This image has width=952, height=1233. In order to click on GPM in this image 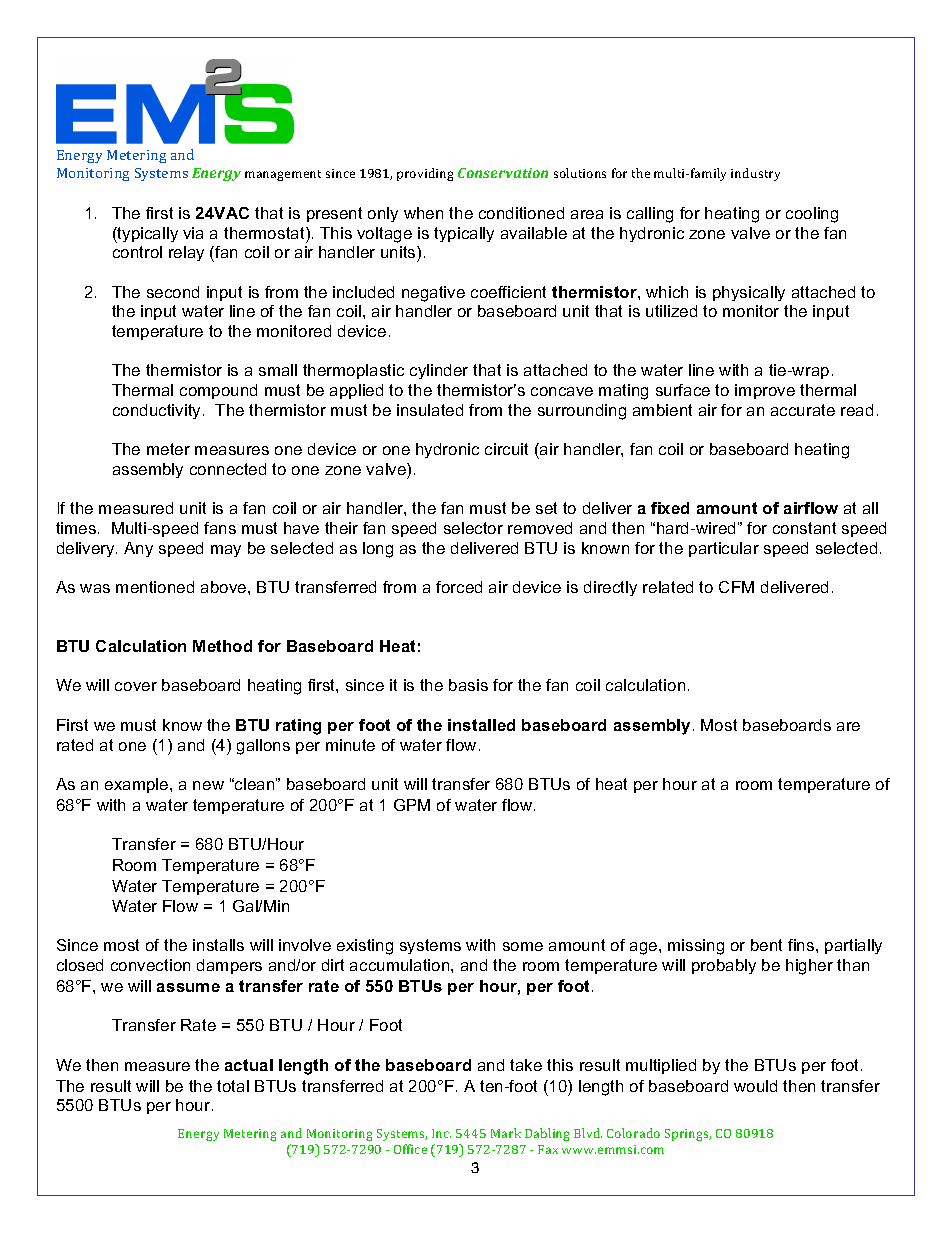, I will do `click(412, 805)`.
